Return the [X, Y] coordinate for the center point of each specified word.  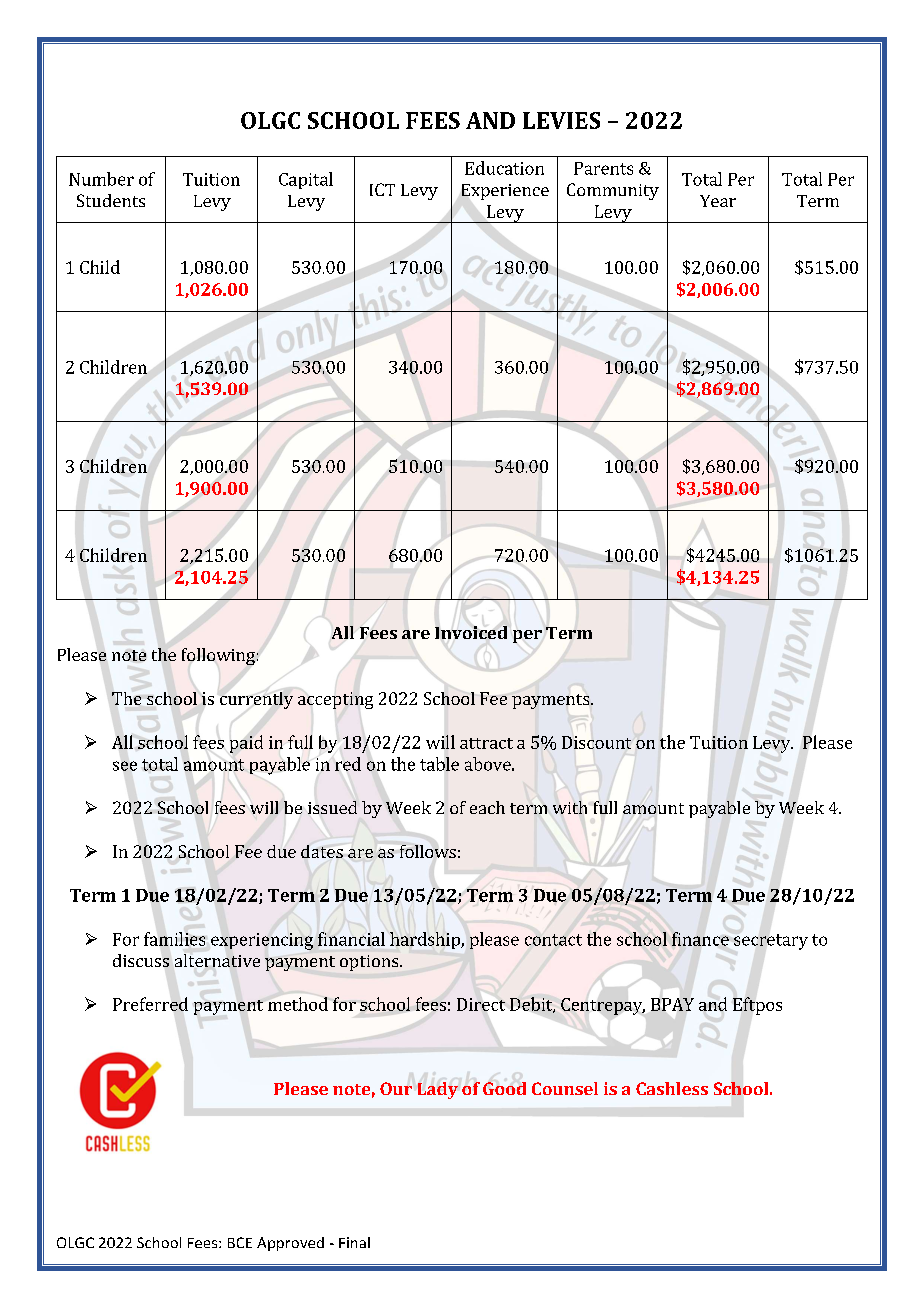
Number [101, 179]
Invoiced [471, 632]
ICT [382, 189]
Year [718, 201]
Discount [596, 742]
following [218, 656]
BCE [240, 1242]
